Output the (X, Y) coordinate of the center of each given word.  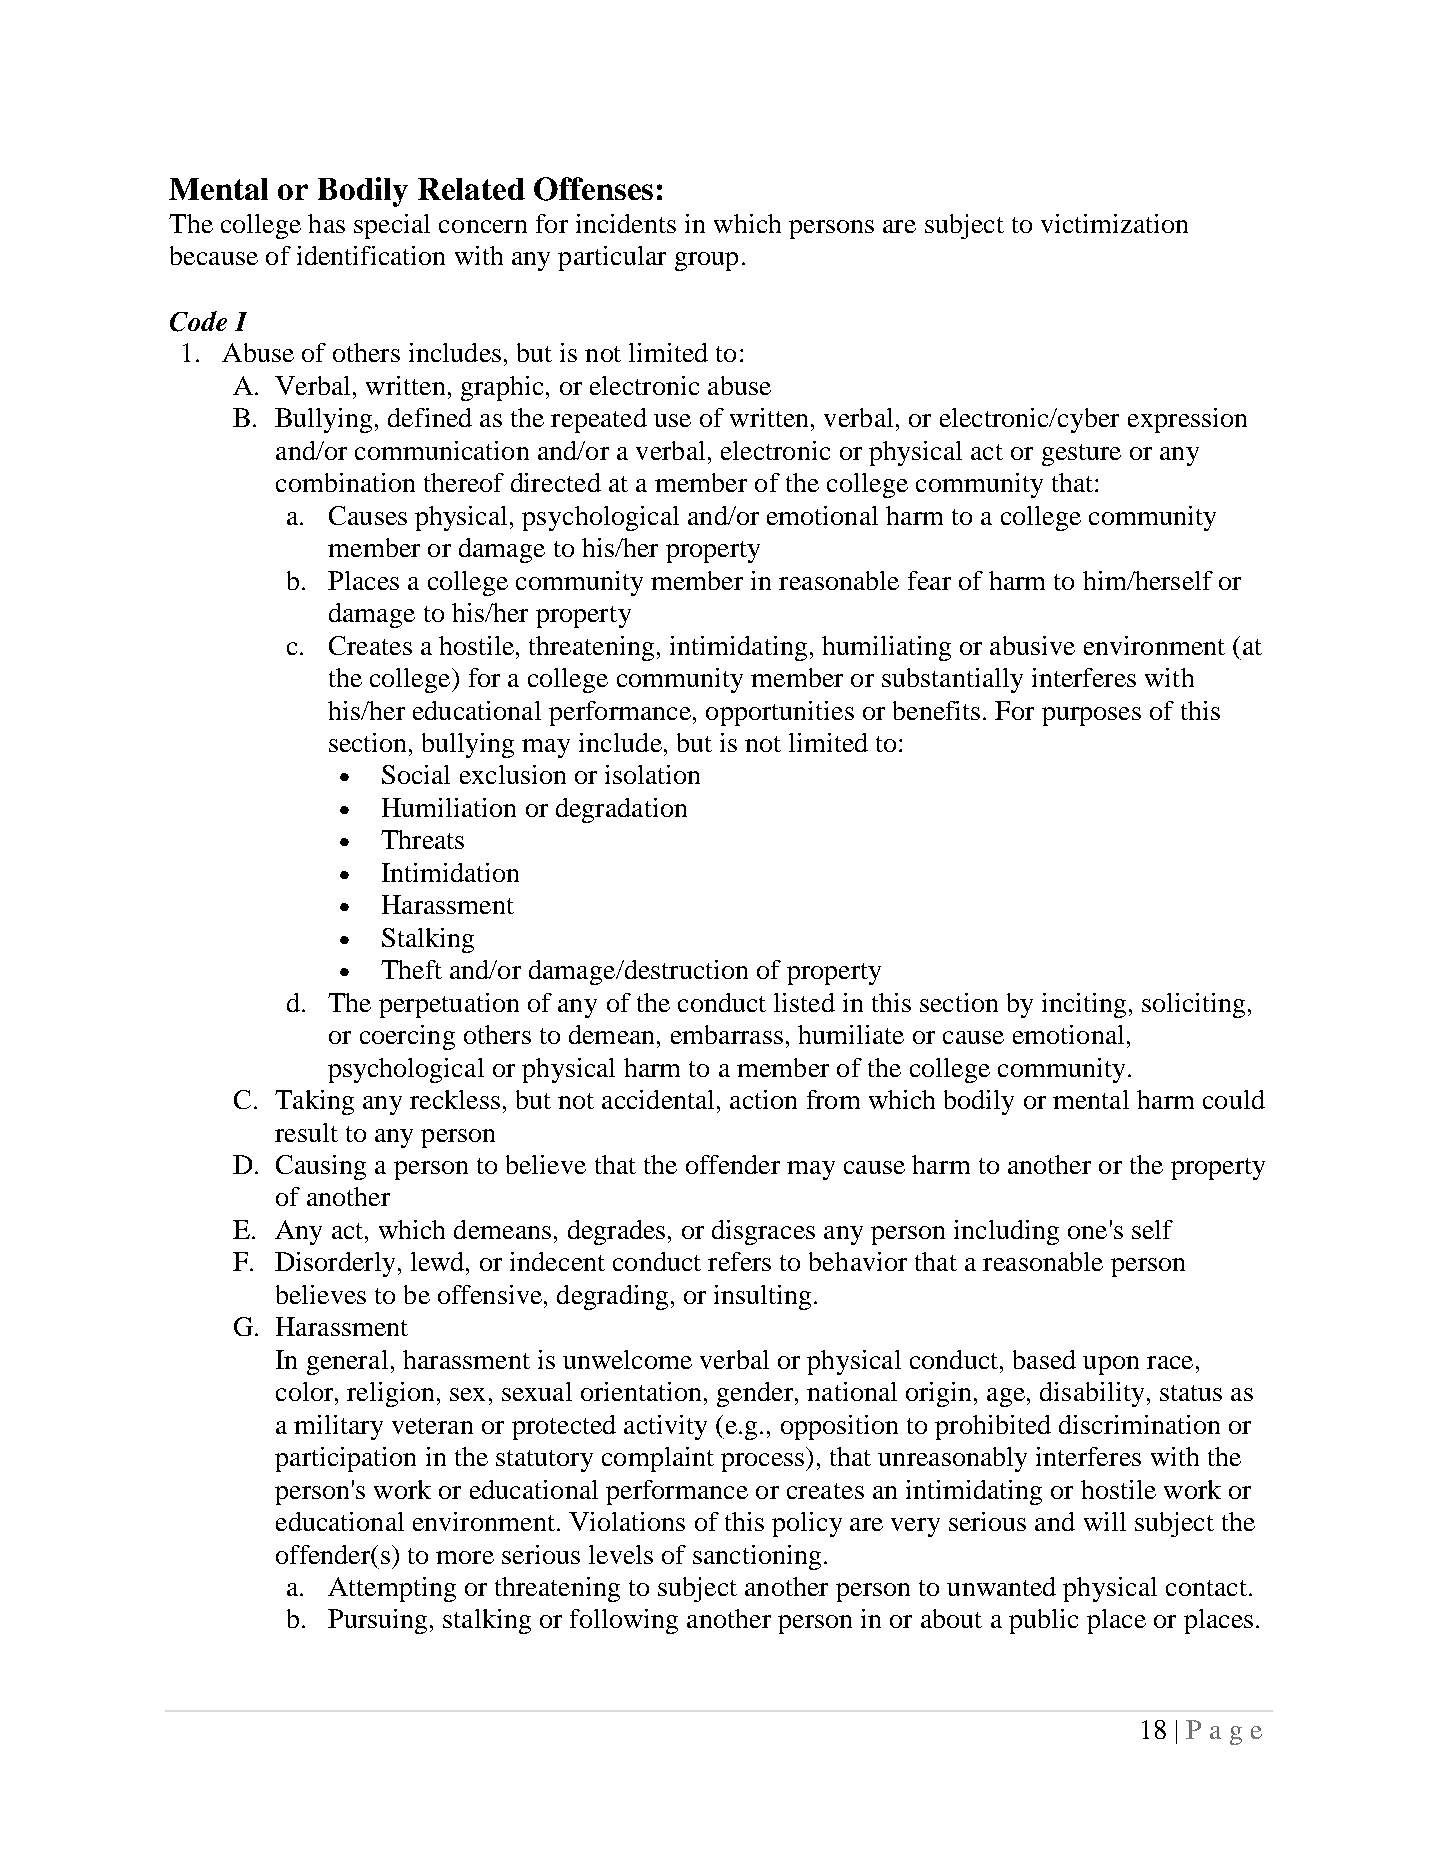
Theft (411, 969)
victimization (1114, 223)
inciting (1084, 1005)
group (706, 261)
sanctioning (757, 1557)
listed (804, 1002)
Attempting (392, 1589)
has (326, 223)
